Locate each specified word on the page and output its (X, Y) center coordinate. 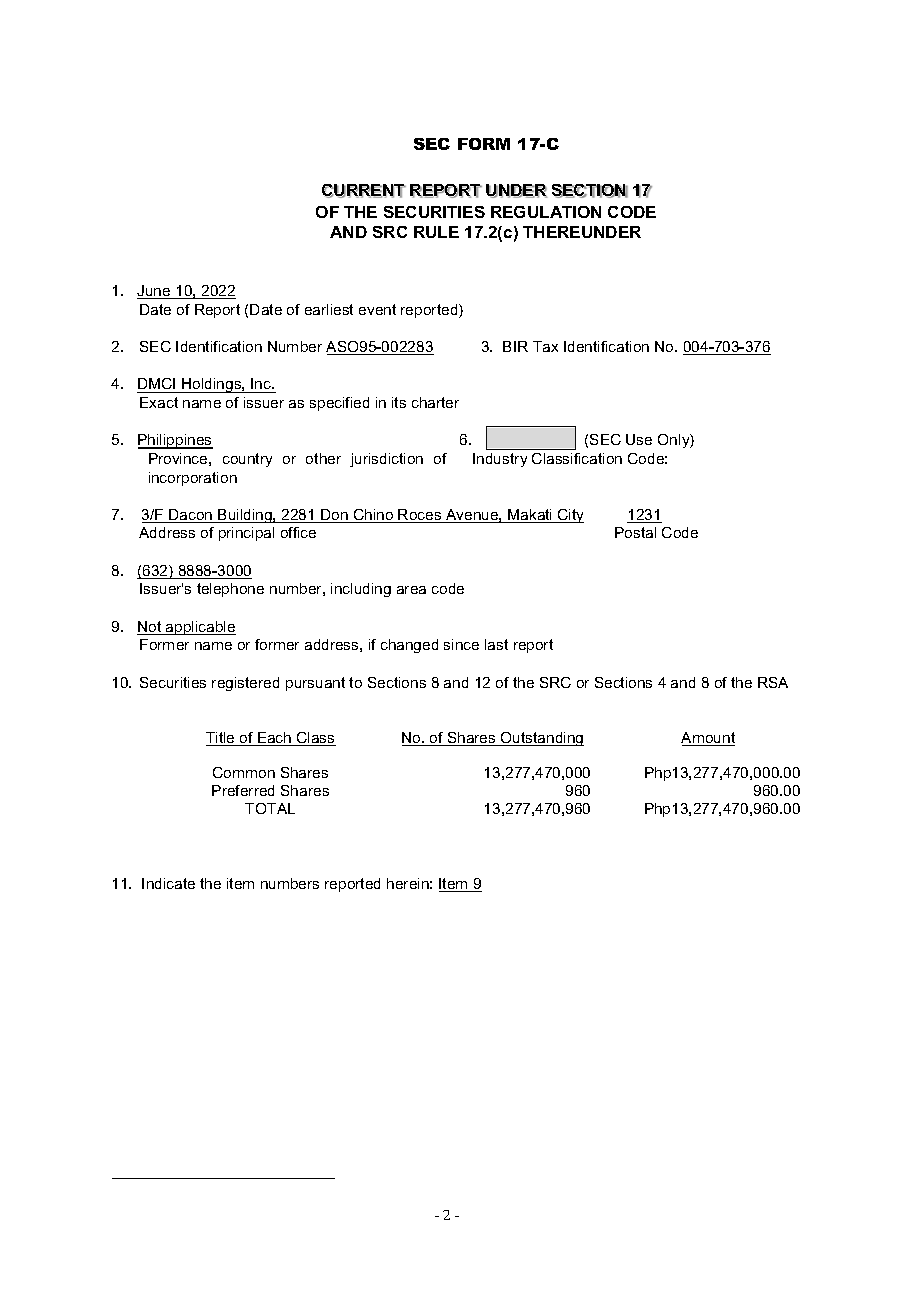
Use (639, 439)
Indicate (168, 883)
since (461, 644)
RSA (773, 682)
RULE (436, 232)
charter (435, 402)
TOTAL (270, 808)
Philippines (175, 441)
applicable (200, 628)
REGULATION (546, 212)
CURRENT (364, 191)
